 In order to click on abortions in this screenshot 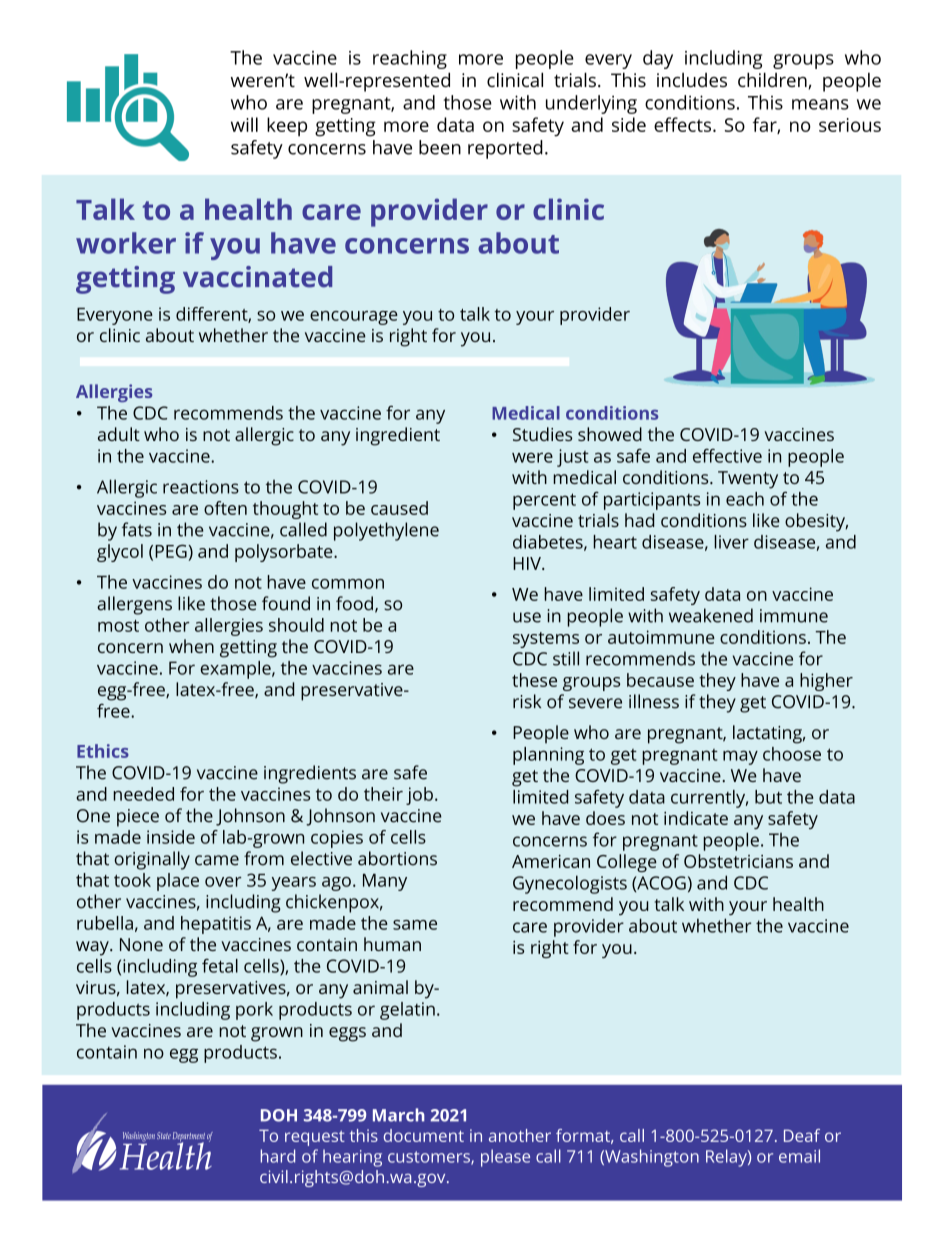, I will do `click(397, 858)`.
